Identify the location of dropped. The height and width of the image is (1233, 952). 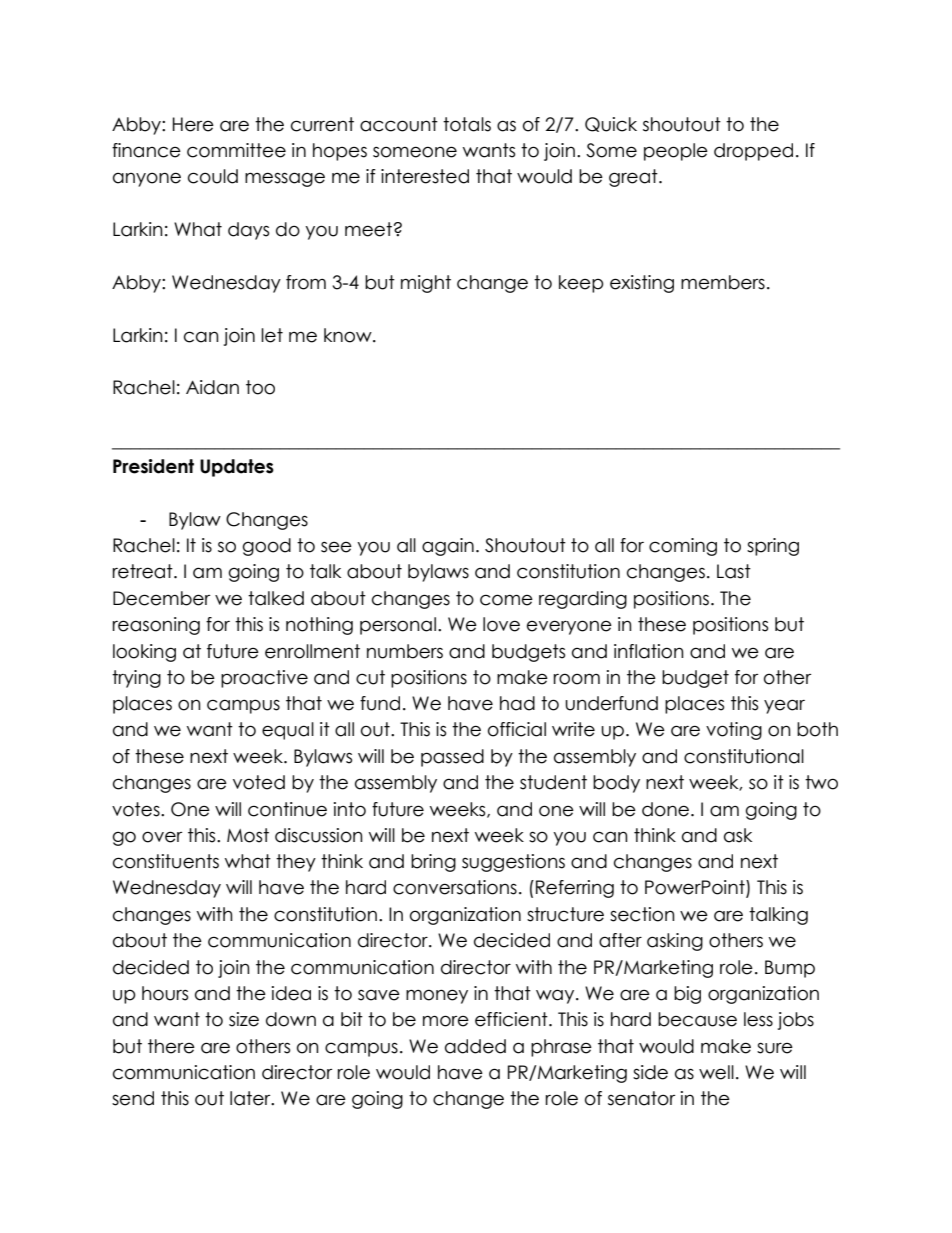
(753, 152).
